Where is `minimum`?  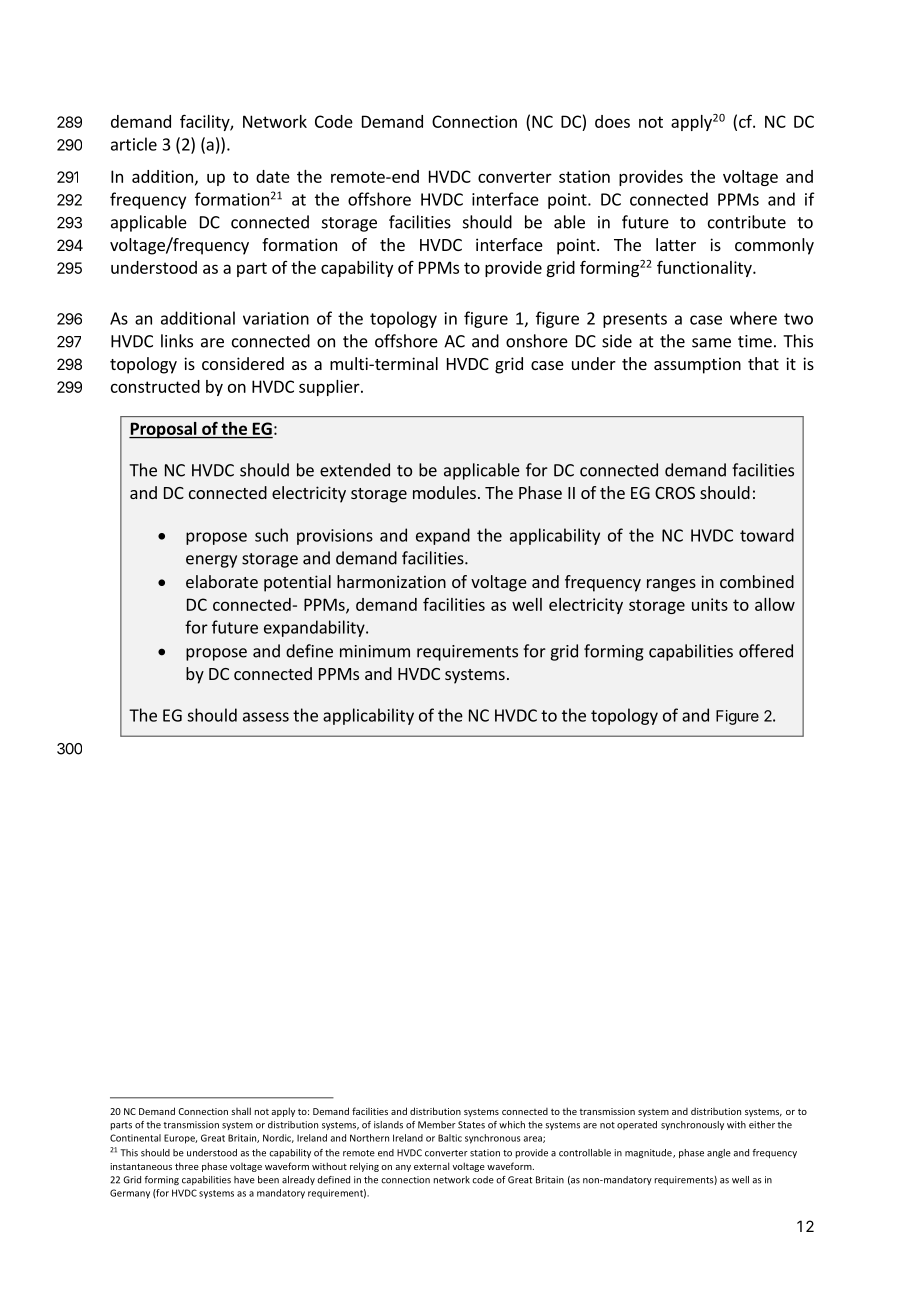
minimum is located at coordinates (375, 651).
